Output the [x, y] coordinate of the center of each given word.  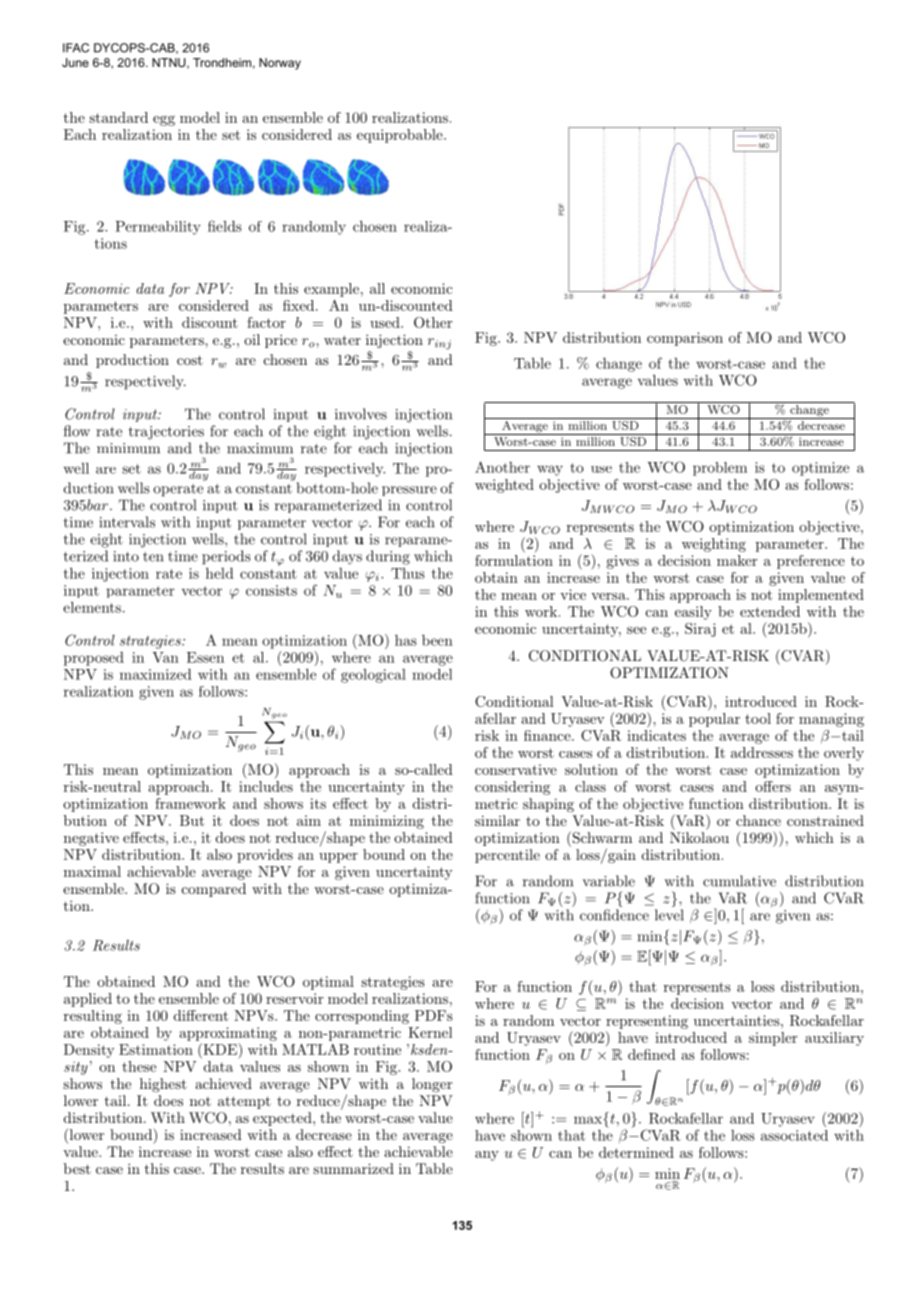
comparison [685, 339]
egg [164, 121]
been [437, 640]
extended [770, 611]
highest [163, 1085]
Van [165, 657]
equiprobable [401, 136]
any [487, 1156]
